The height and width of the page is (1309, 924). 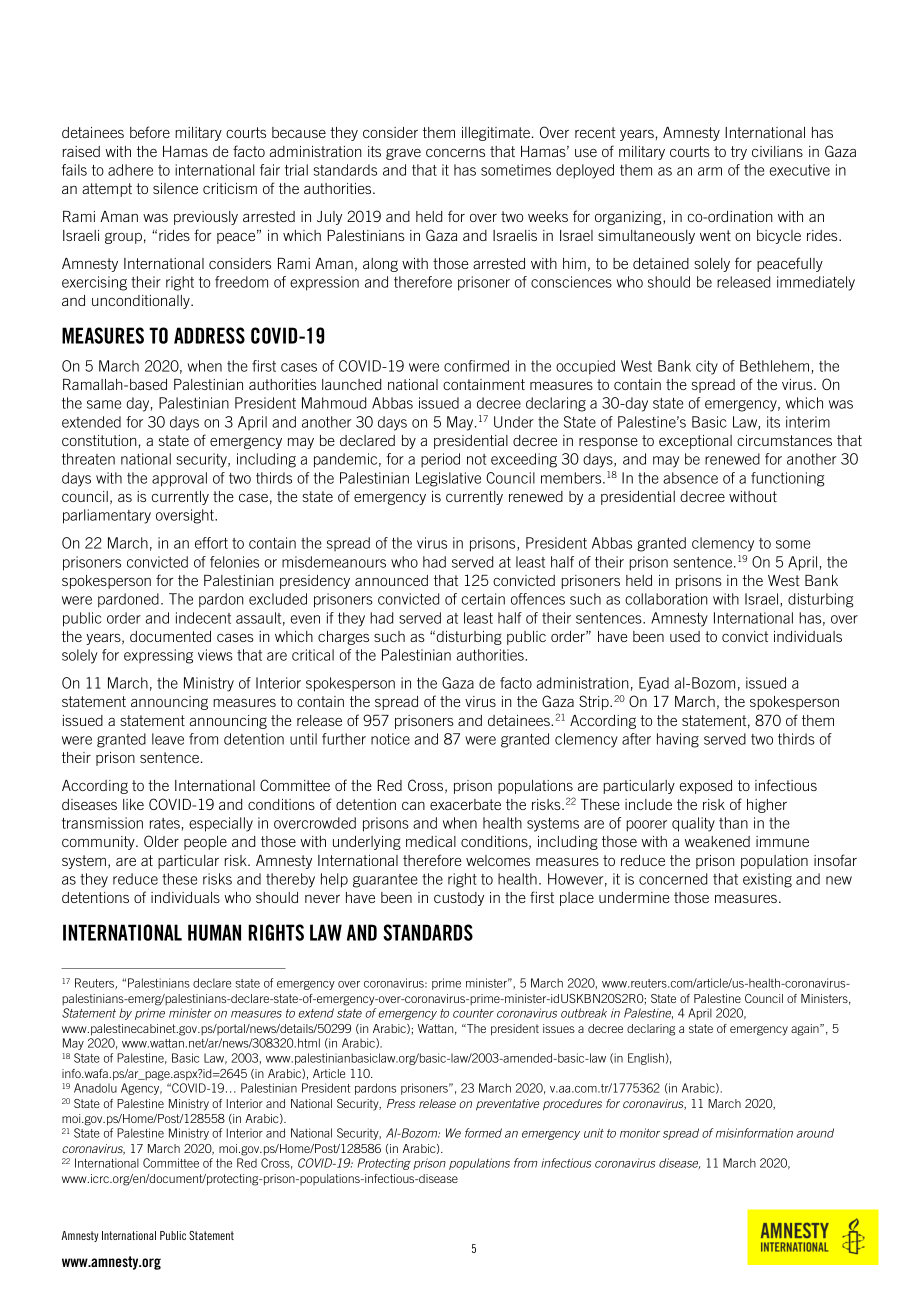 What do you see at coordinates (777, 151) in the page?
I see `civilians` at bounding box center [777, 151].
